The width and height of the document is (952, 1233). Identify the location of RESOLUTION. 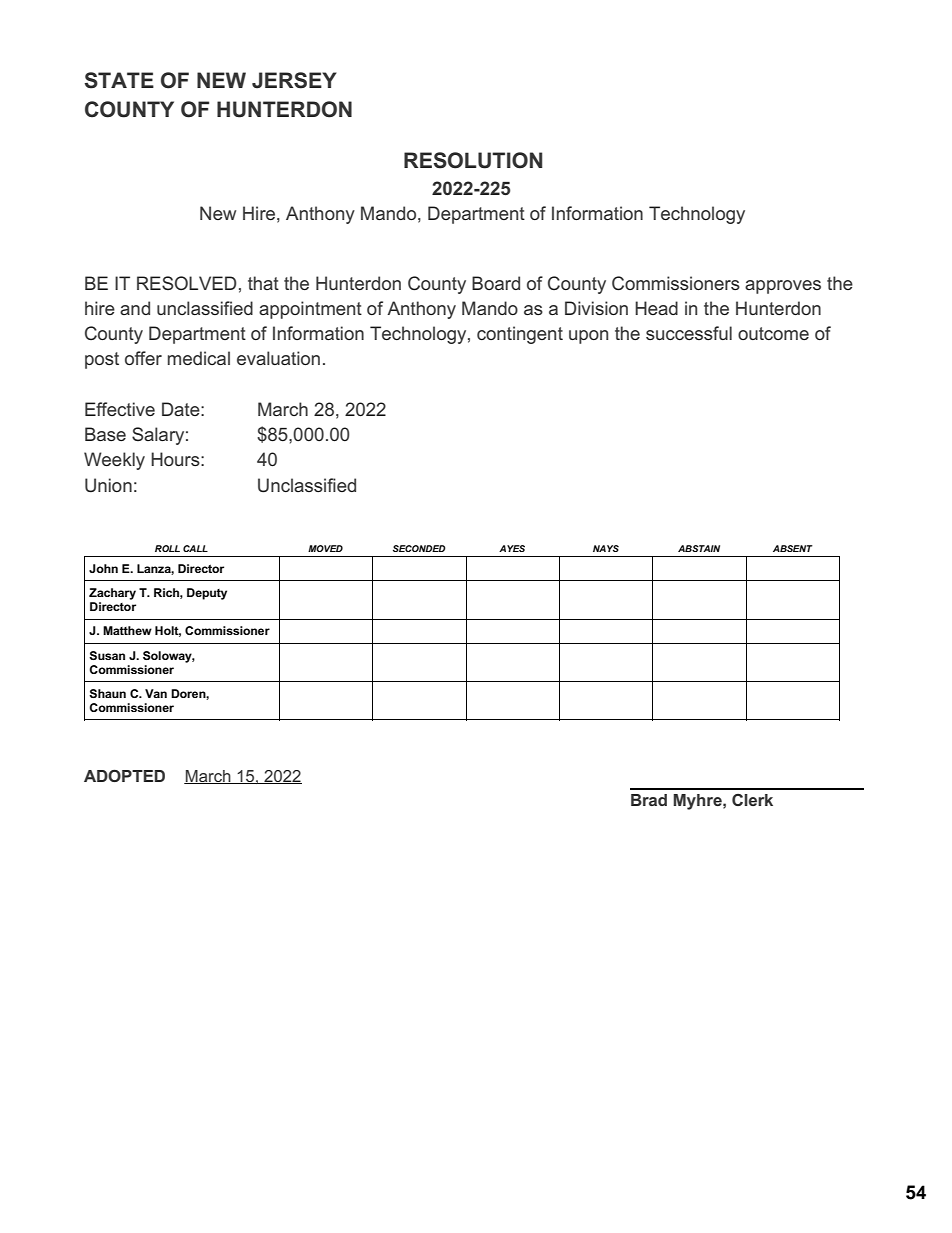
(473, 160).
